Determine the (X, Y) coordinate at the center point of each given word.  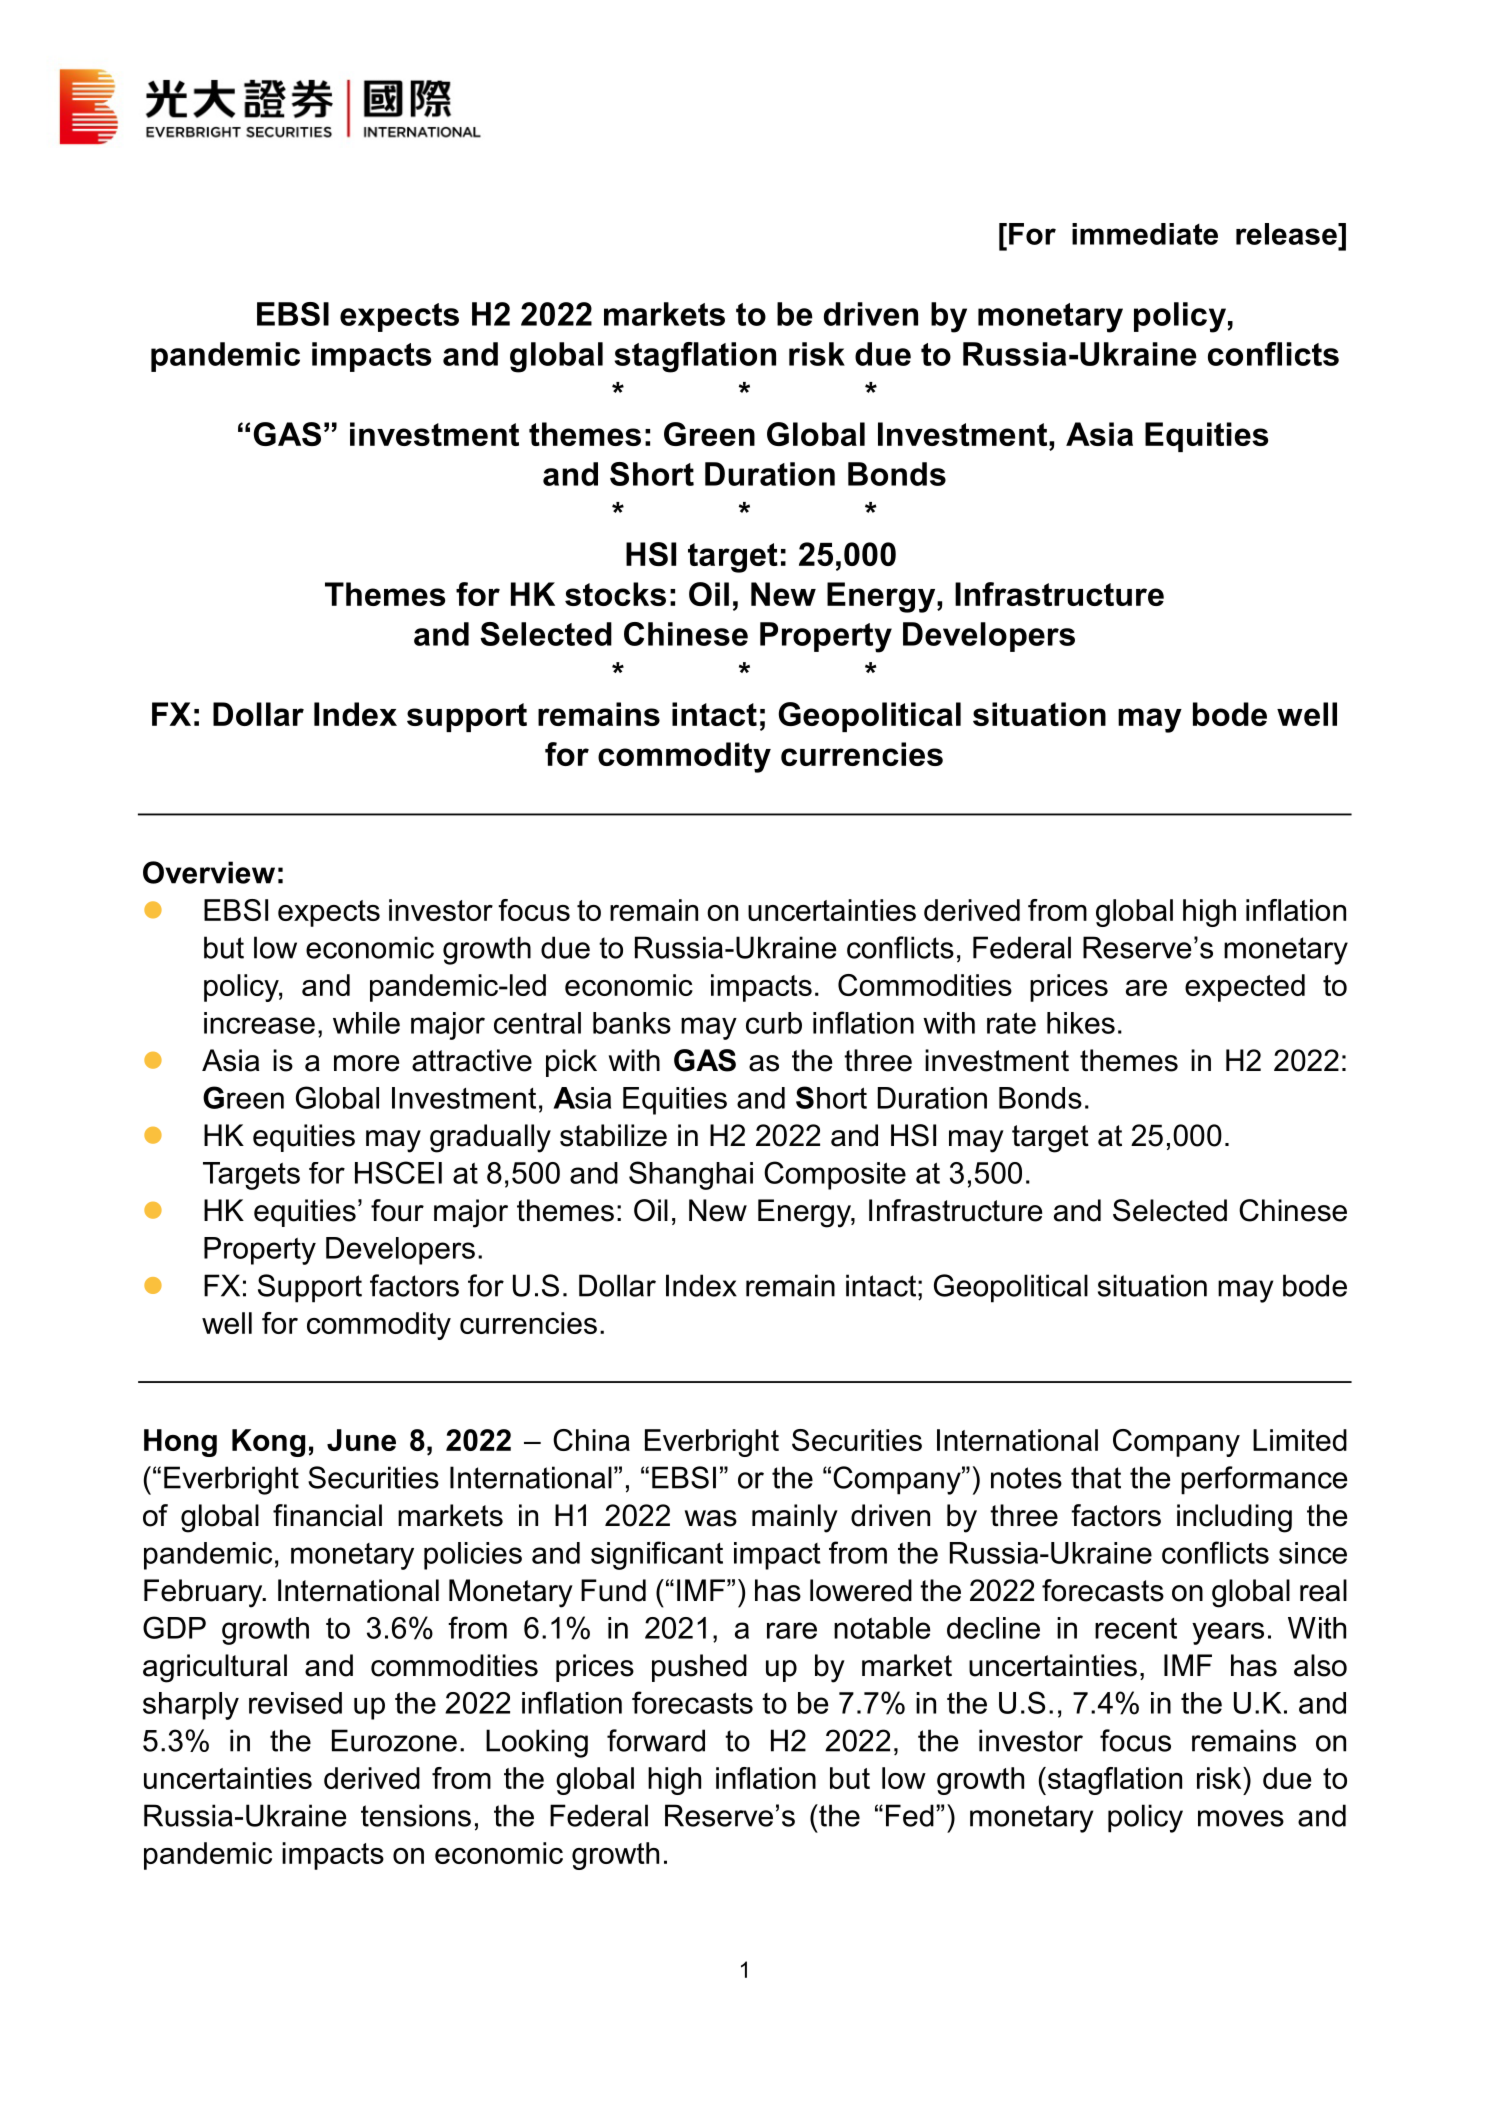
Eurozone (394, 1740)
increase (259, 1023)
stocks (615, 594)
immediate (1145, 234)
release (1287, 234)
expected (1245, 988)
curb (774, 1023)
